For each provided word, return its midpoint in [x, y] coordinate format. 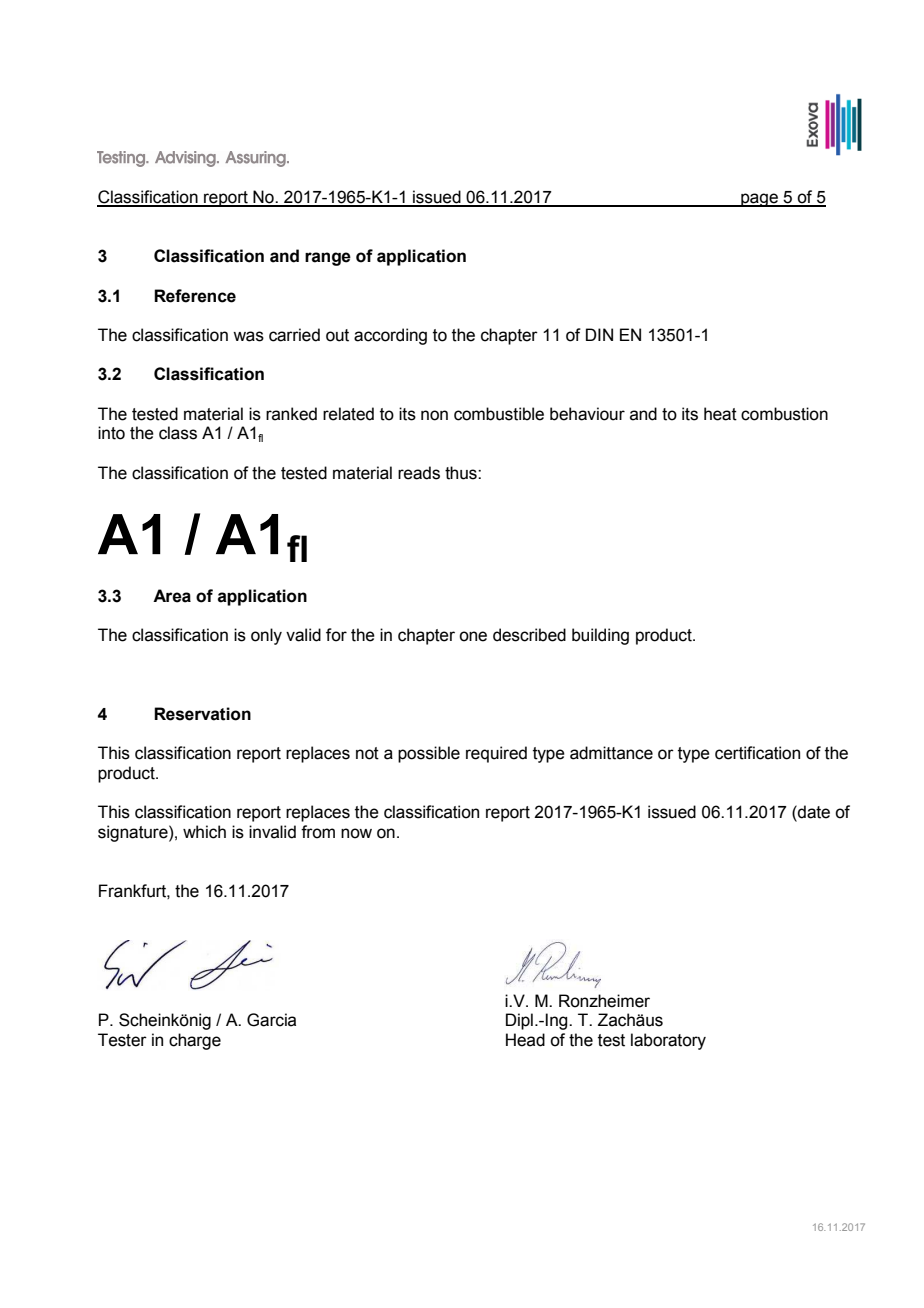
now [356, 833]
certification [757, 753]
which [204, 832]
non [434, 415]
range [328, 259]
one [473, 636]
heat [720, 414]
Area [172, 596]
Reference [195, 296]
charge [195, 1041]
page [759, 200]
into [111, 433]
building [600, 636]
